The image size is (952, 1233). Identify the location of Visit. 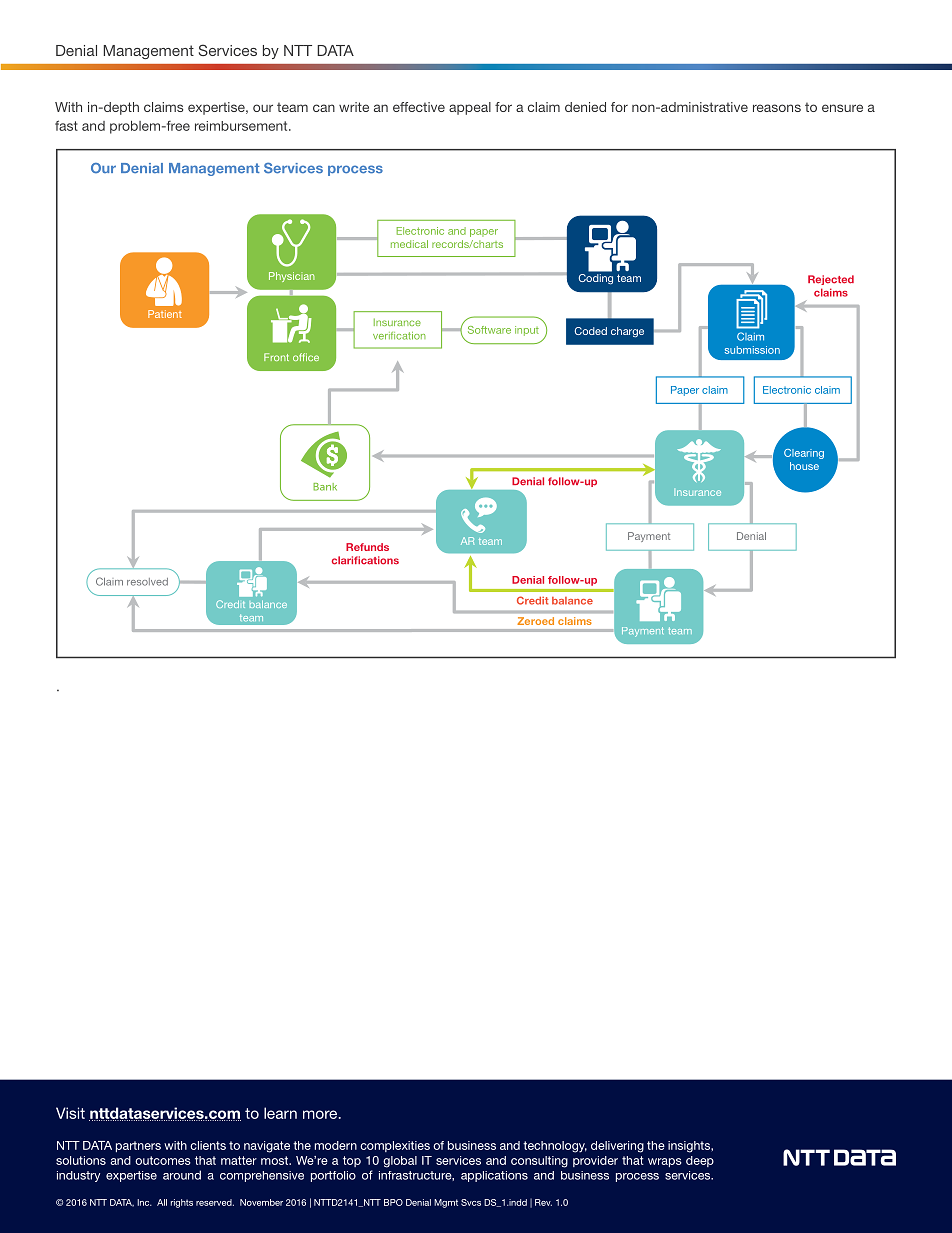
(70, 1113).
